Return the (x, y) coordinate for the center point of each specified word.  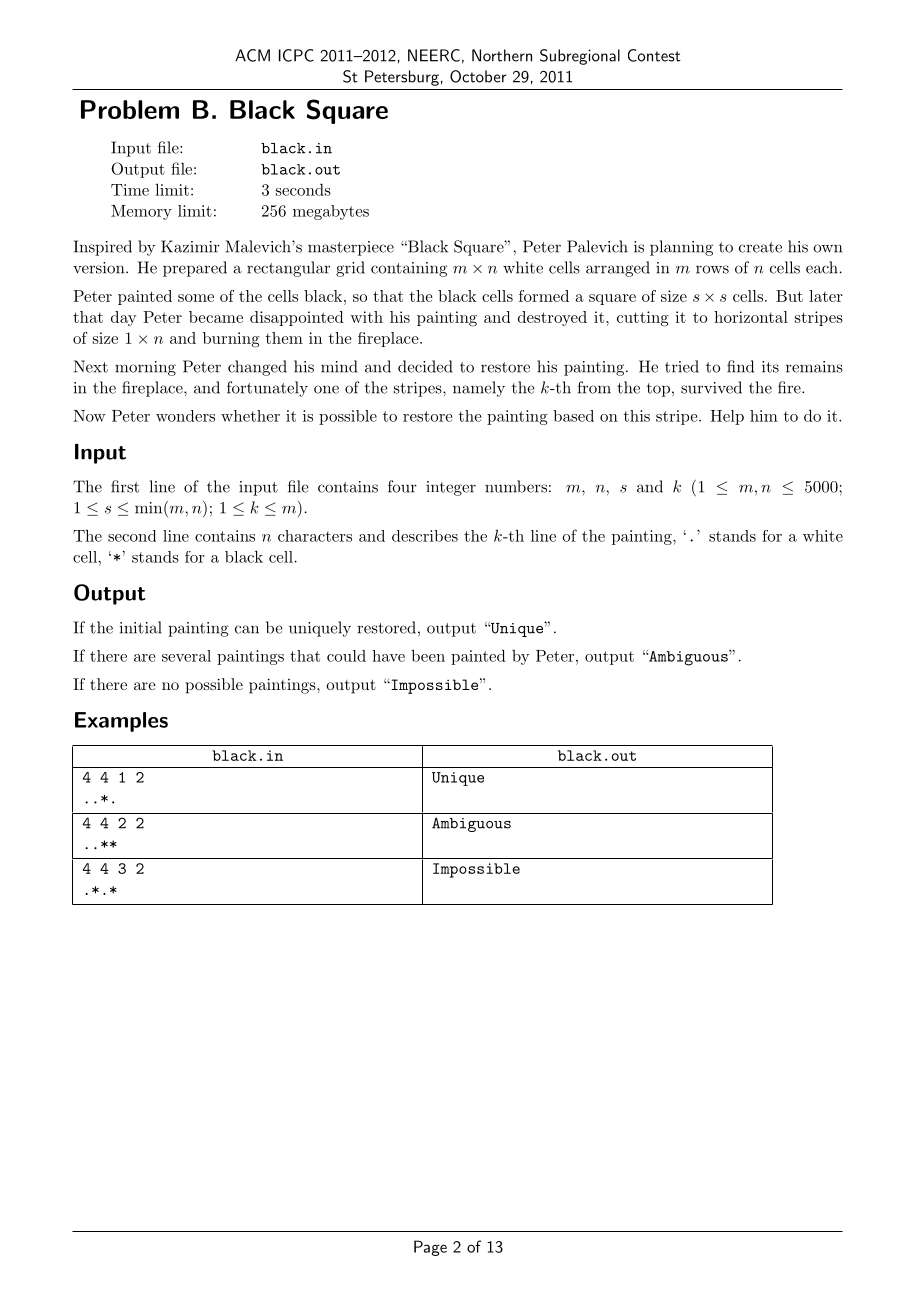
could (346, 656)
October (478, 76)
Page (430, 1248)
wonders (185, 416)
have (388, 656)
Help (727, 417)
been (428, 655)
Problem (130, 109)
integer (451, 488)
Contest (654, 55)
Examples (121, 722)
